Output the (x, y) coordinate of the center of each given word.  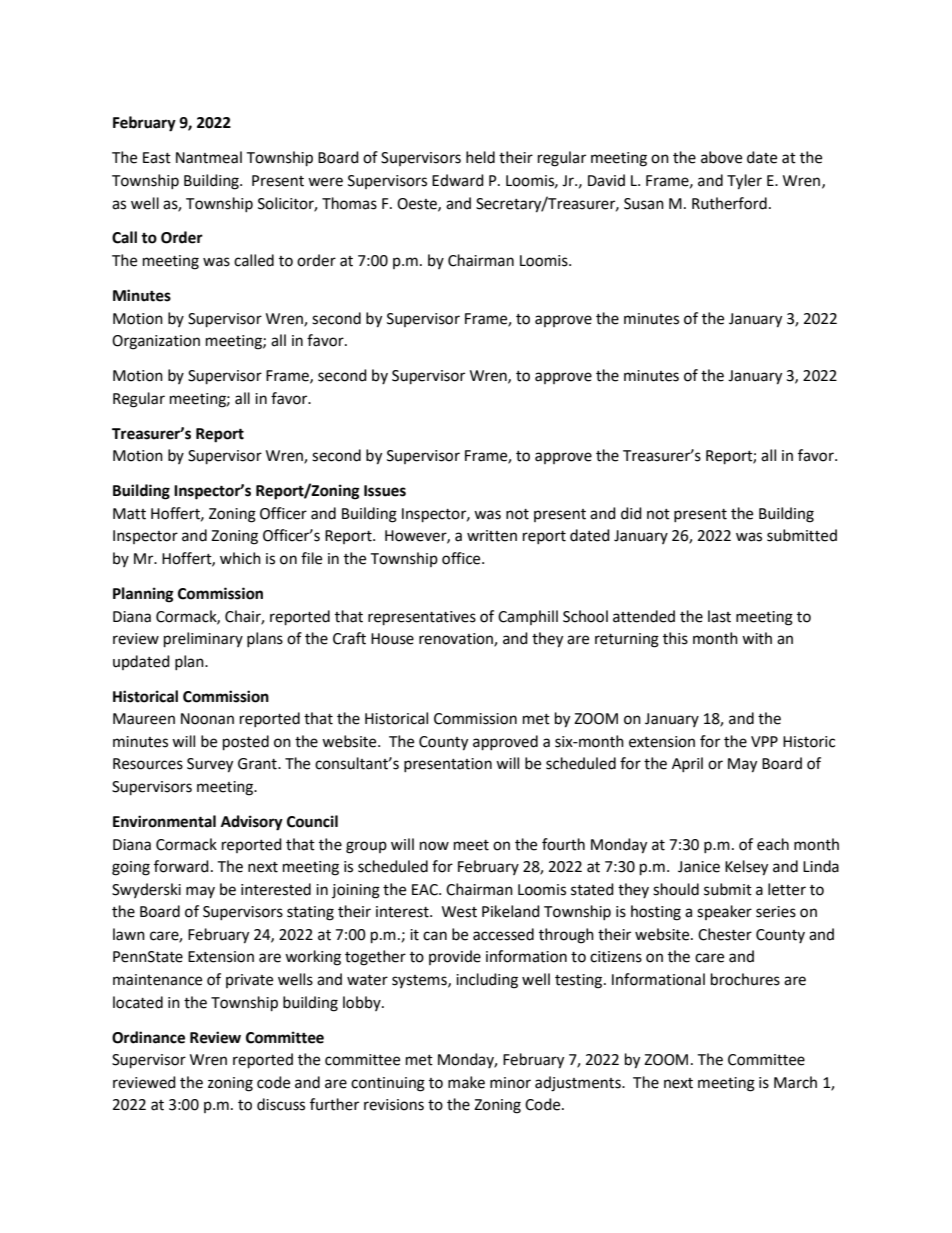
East (157, 158)
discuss (281, 1104)
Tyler (744, 182)
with (757, 638)
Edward (458, 180)
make (466, 1082)
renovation (457, 640)
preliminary (203, 640)
